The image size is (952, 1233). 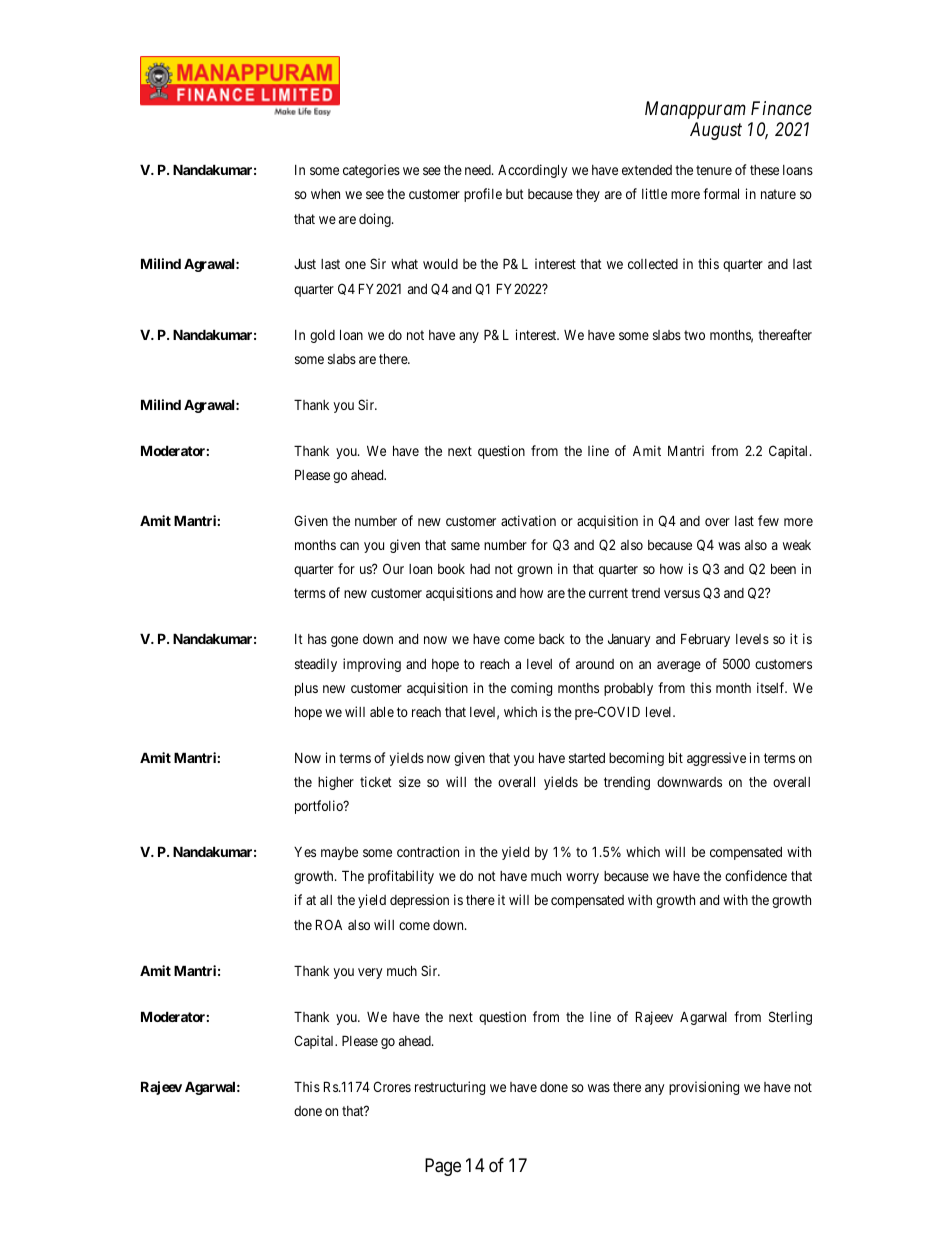 What do you see at coordinates (349, 546) in the screenshot?
I see `can` at bounding box center [349, 546].
